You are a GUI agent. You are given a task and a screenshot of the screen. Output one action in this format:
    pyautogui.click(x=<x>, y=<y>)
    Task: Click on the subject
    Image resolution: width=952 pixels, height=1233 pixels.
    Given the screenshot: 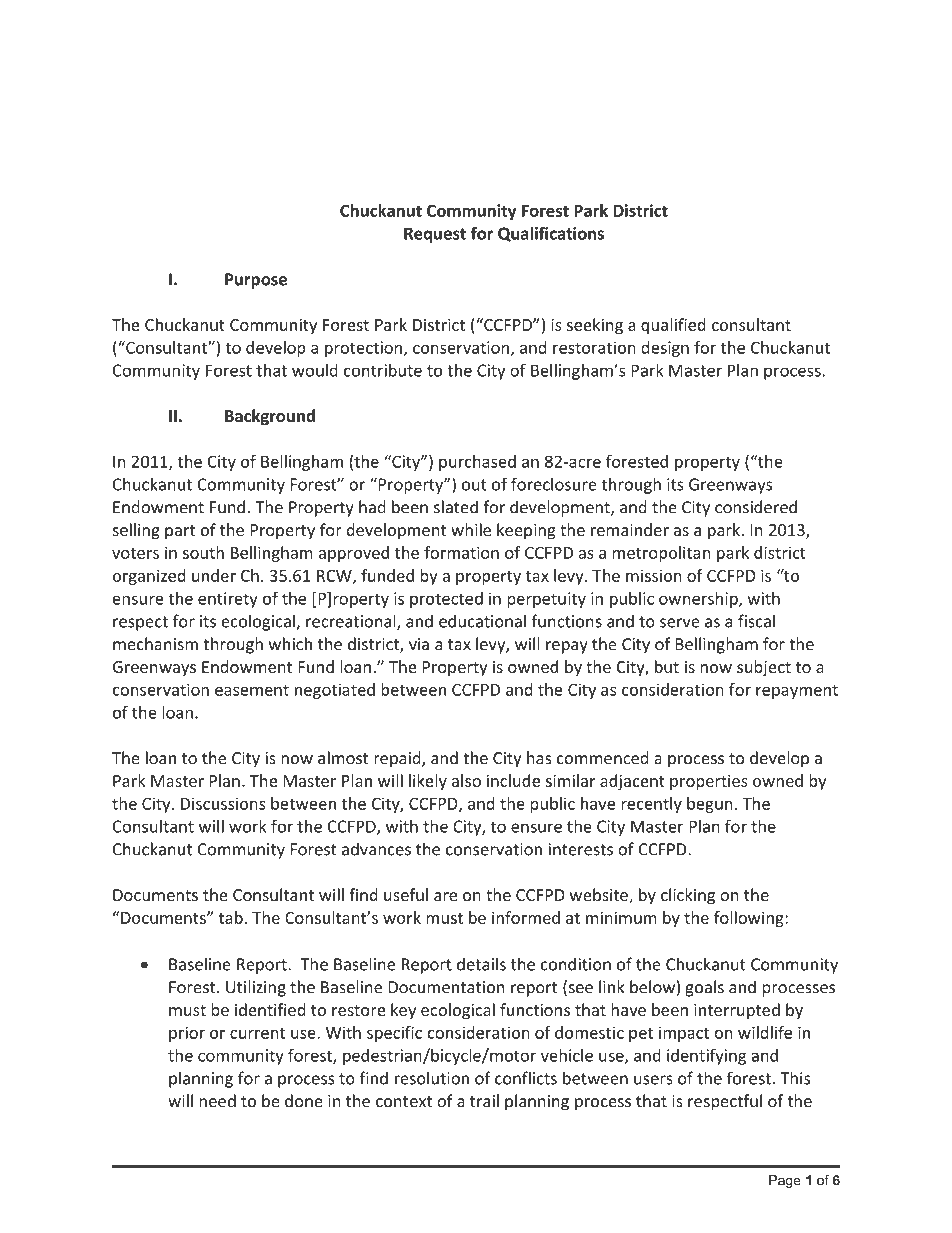 What is the action you would take?
    pyautogui.click(x=764, y=668)
